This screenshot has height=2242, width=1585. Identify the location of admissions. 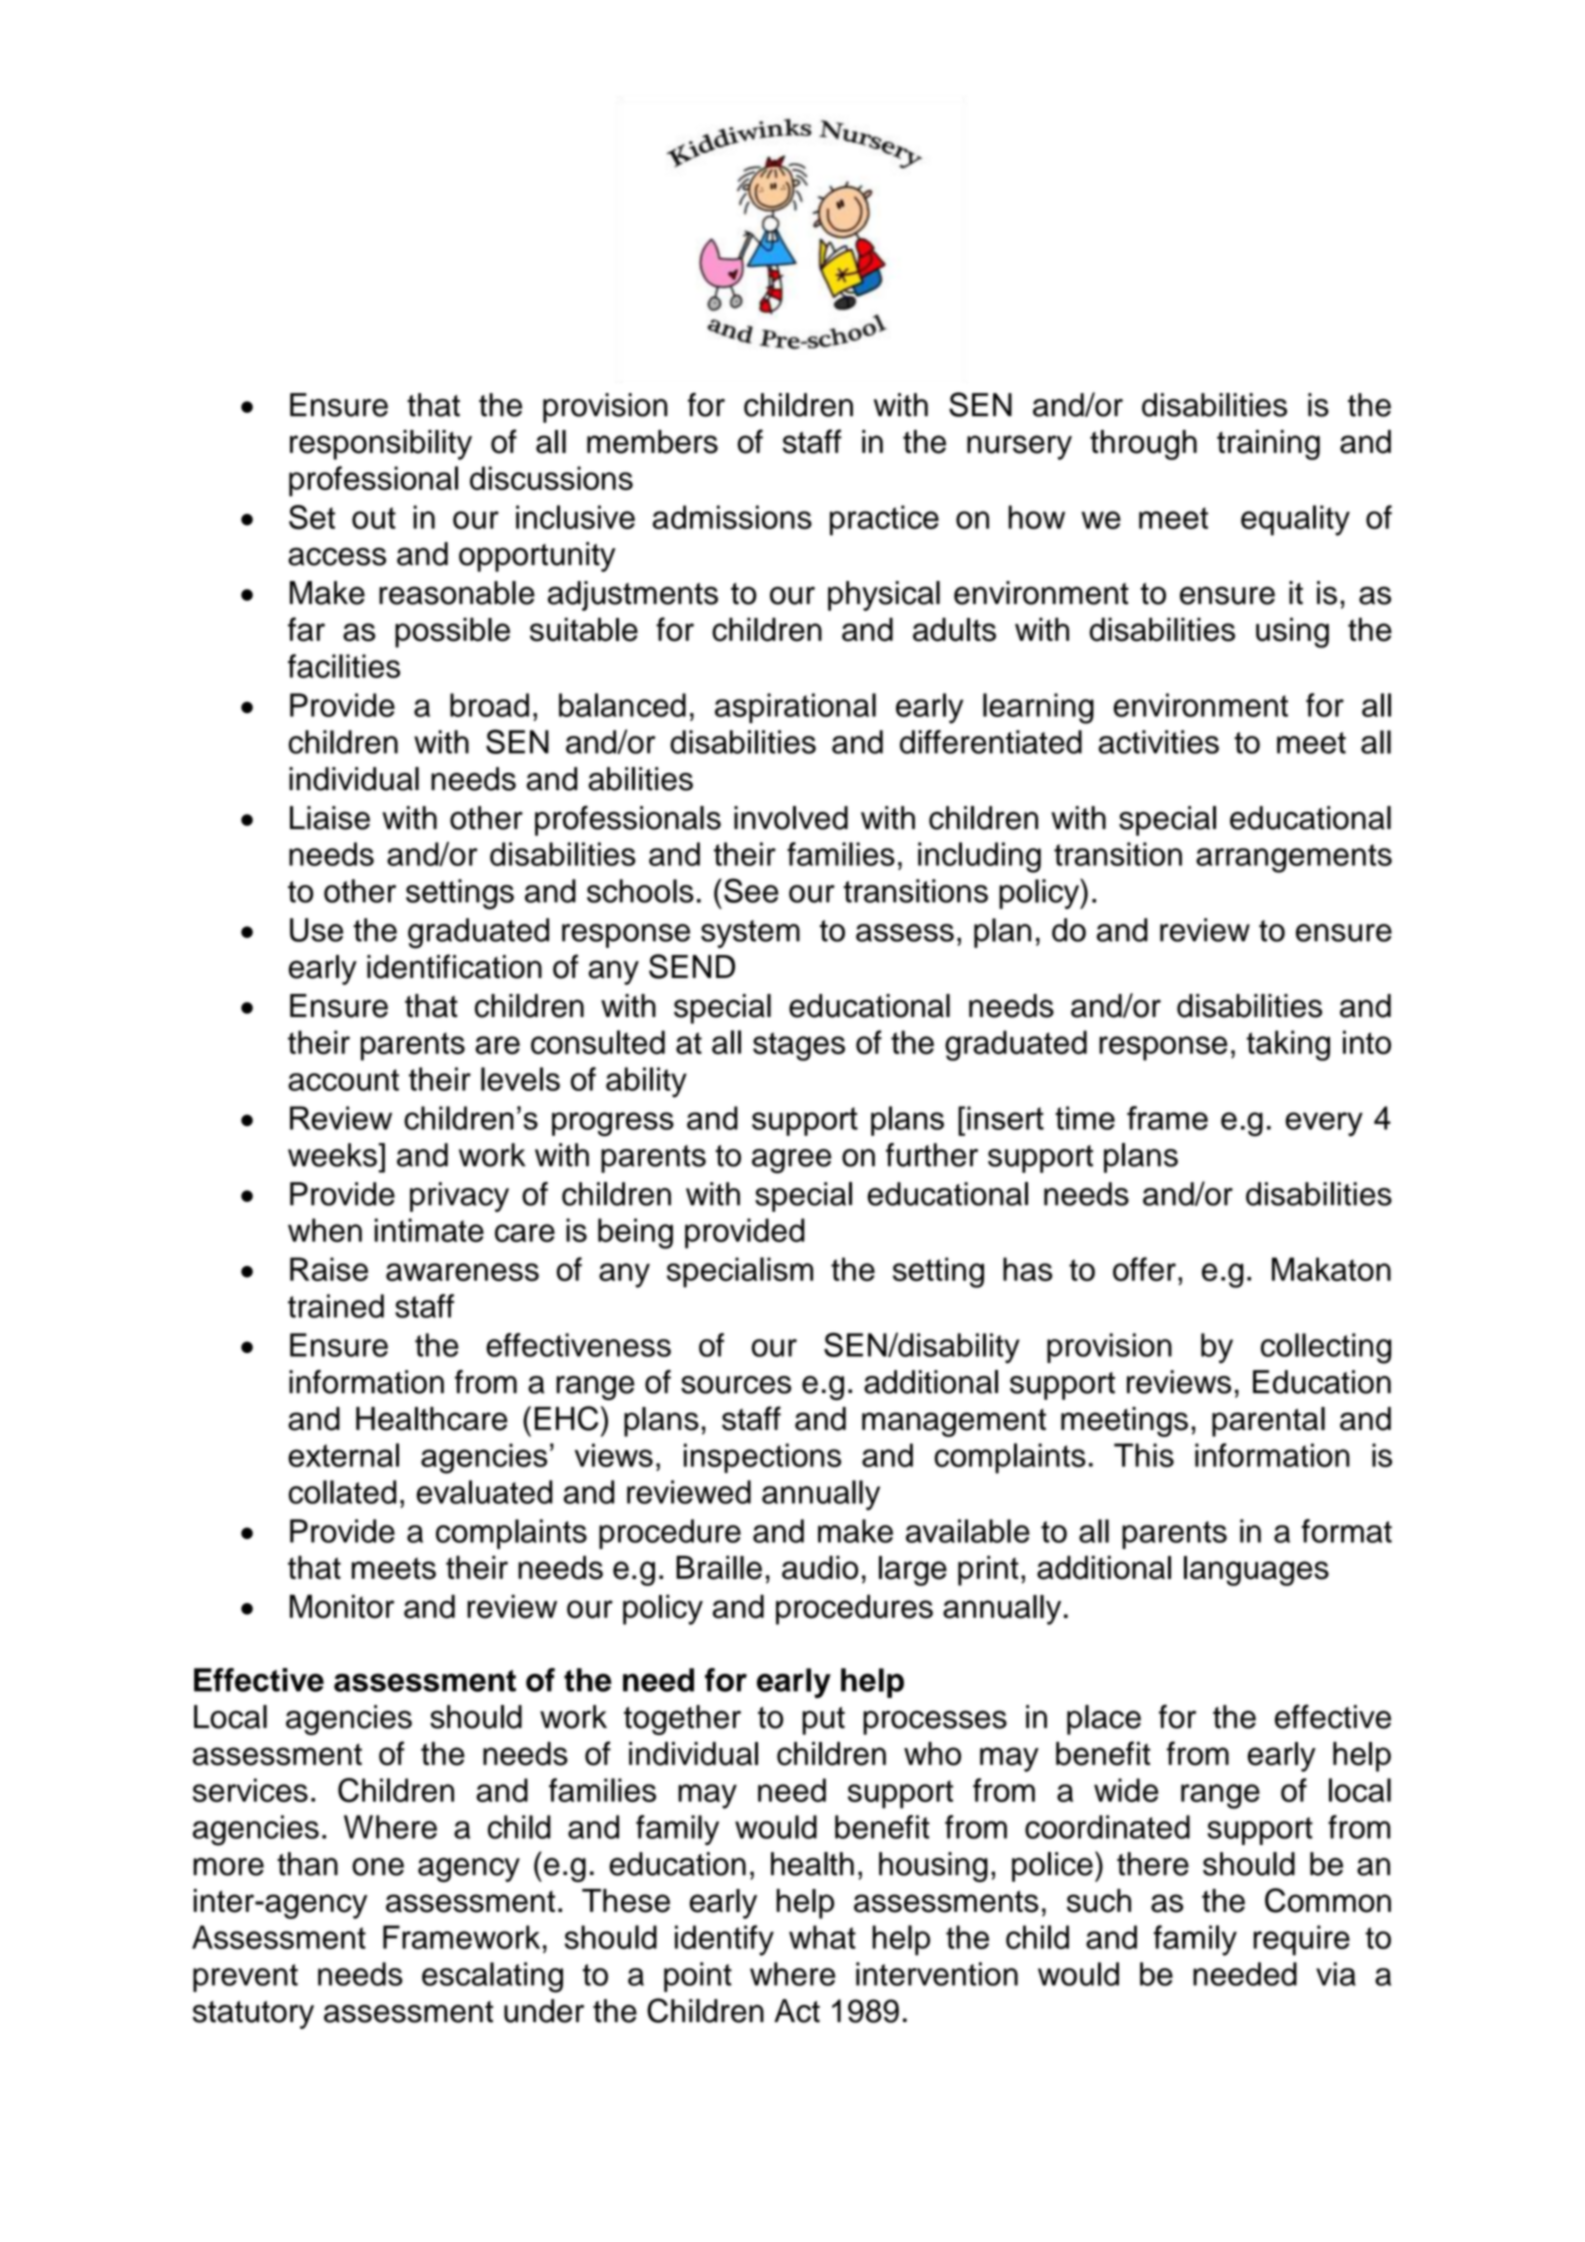
(732, 517).
